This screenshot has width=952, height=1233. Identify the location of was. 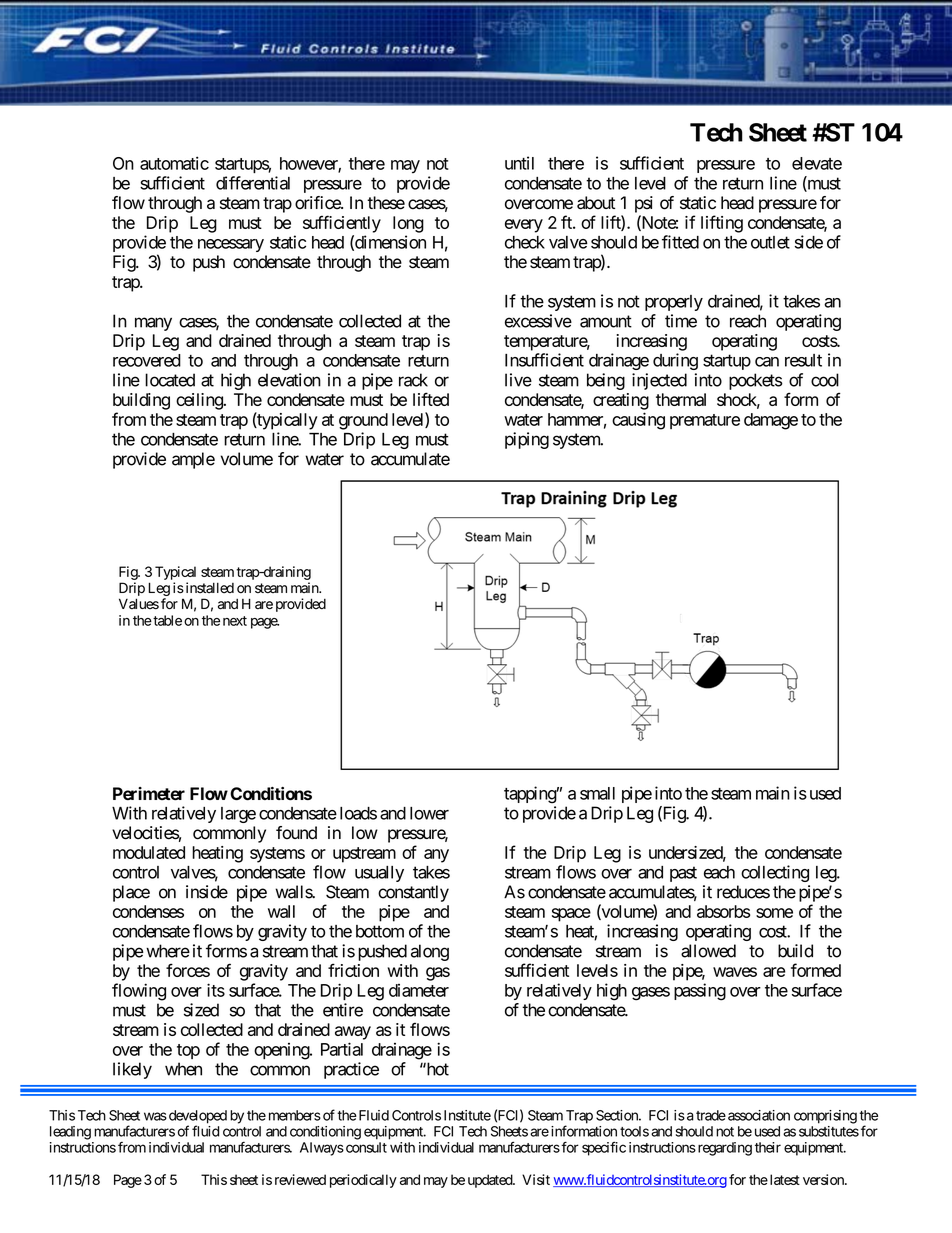
(155, 1116).
